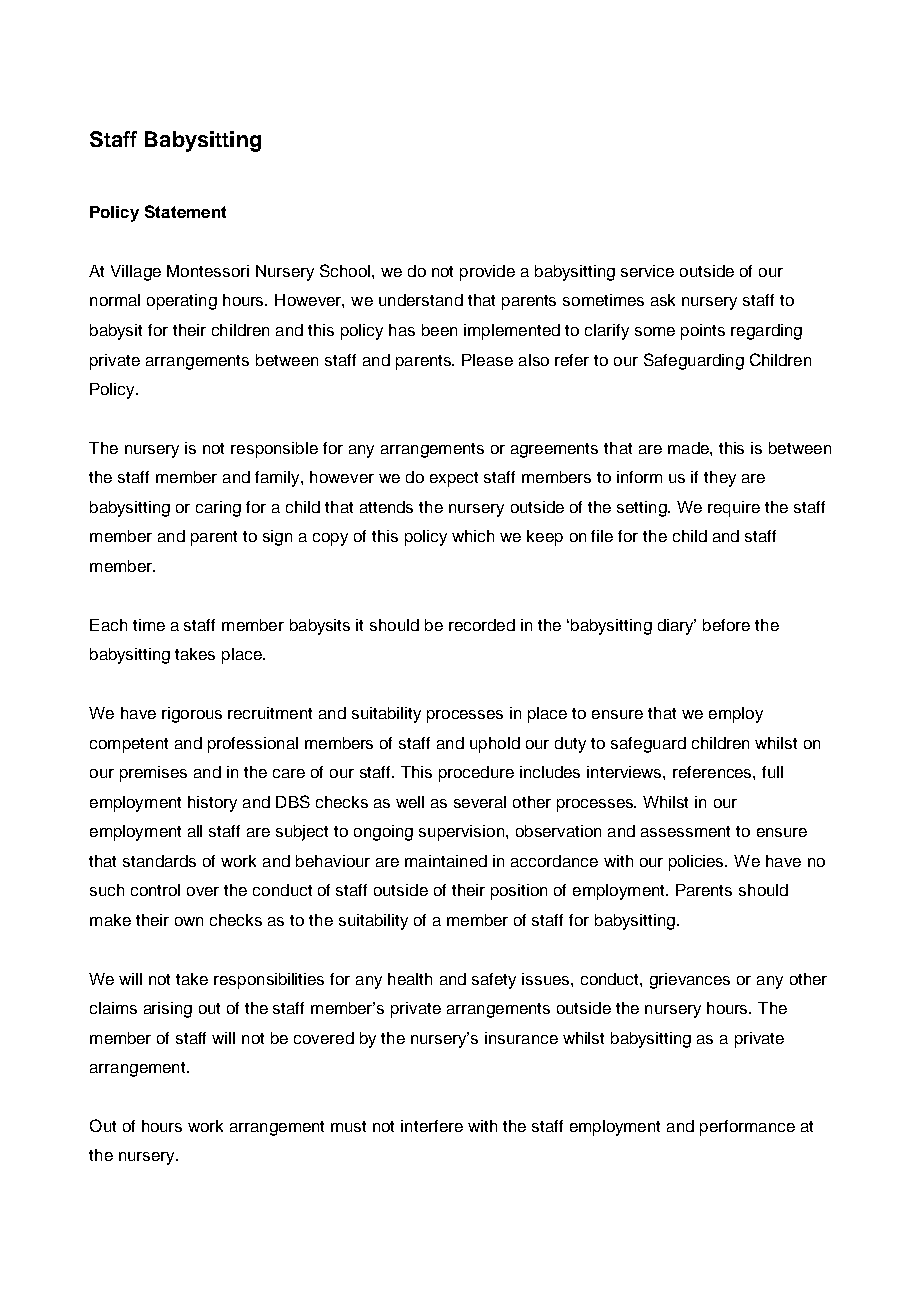  What do you see at coordinates (487, 273) in the page?
I see `provide` at bounding box center [487, 273].
